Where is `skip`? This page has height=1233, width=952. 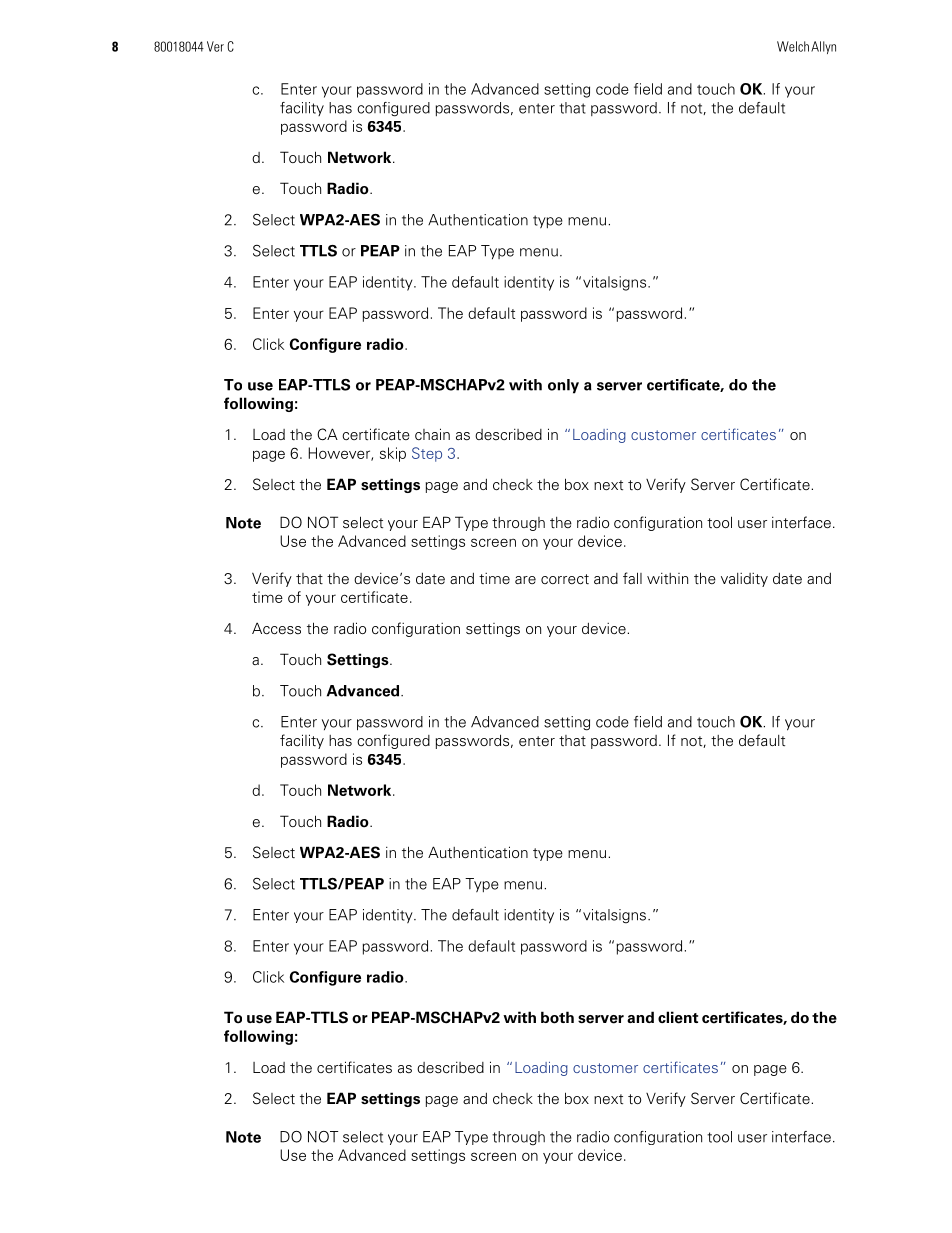
skip is located at coordinates (393, 454).
